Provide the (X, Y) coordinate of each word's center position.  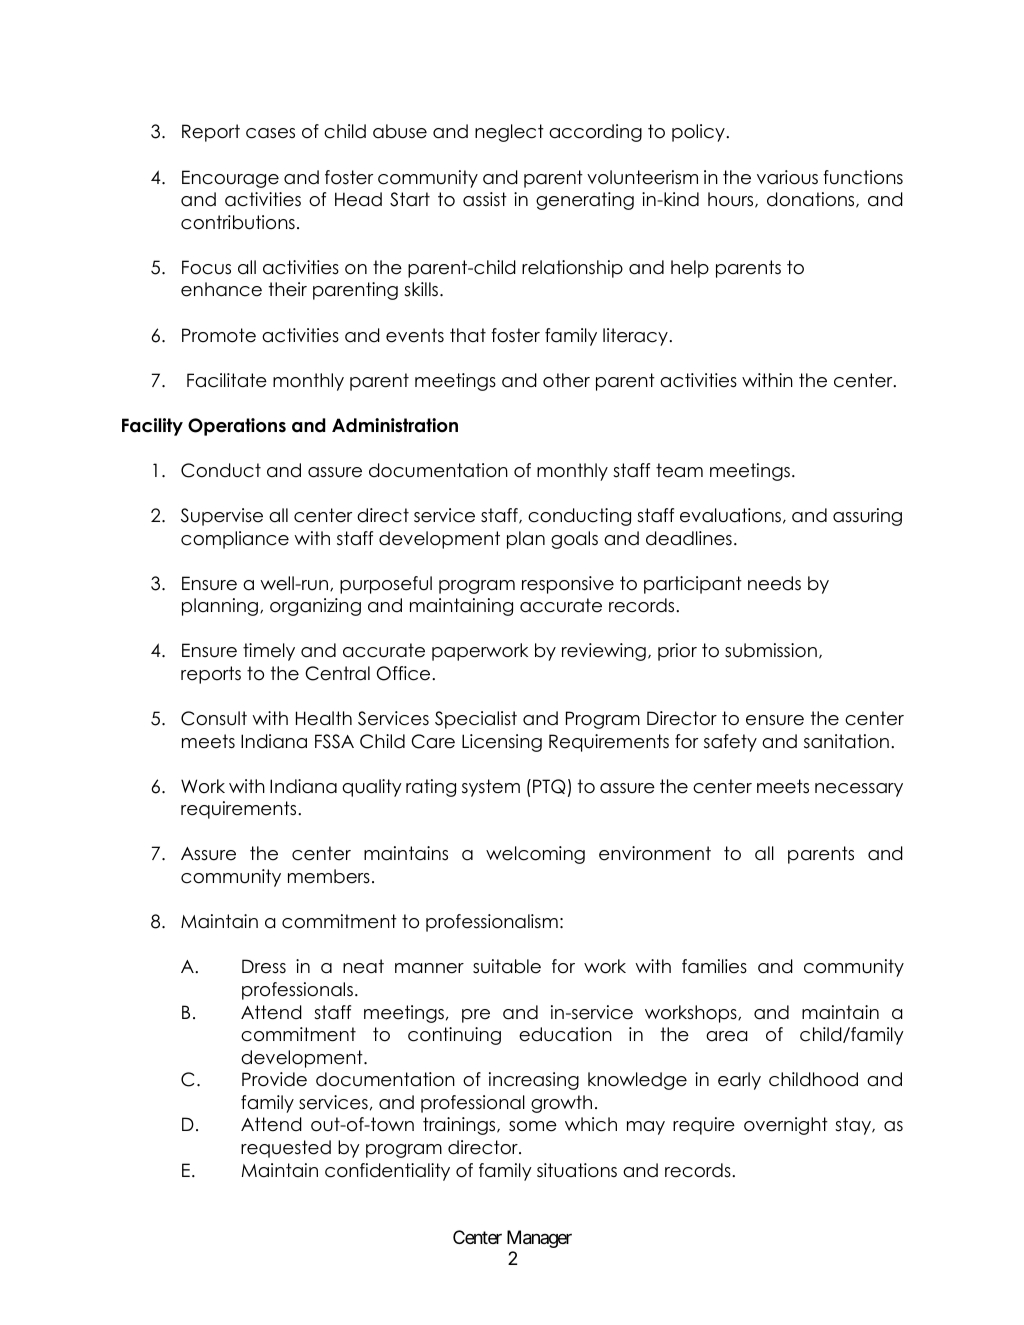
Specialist (476, 720)
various (787, 177)
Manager (539, 1239)
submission (771, 650)
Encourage (230, 179)
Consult (214, 718)
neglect (509, 133)
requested (286, 1149)
